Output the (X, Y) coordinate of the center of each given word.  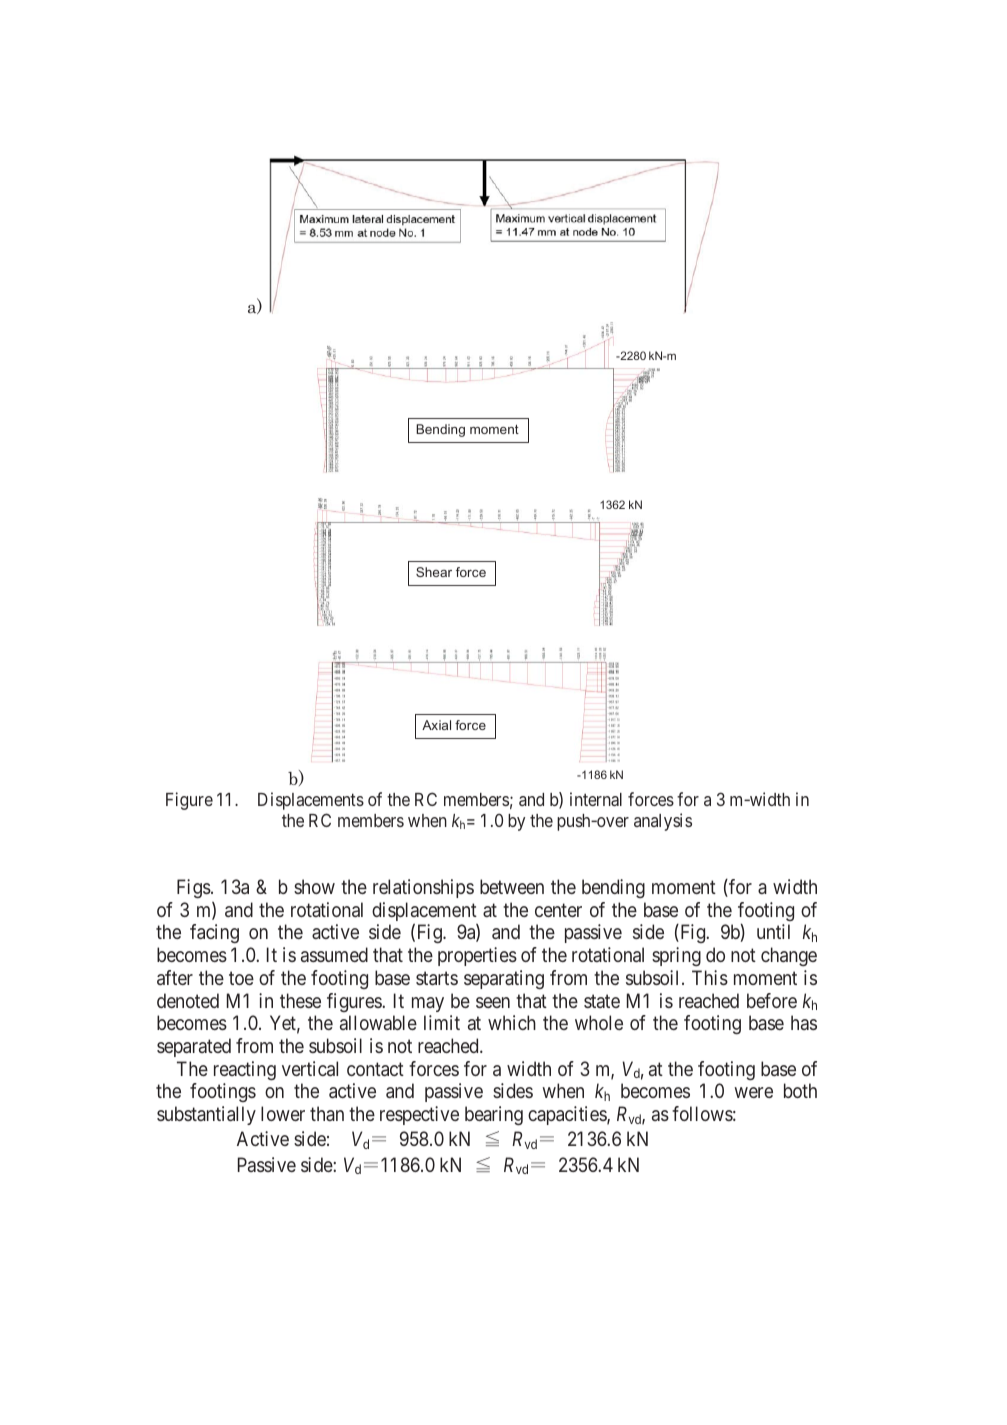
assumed (334, 954)
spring (676, 956)
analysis (663, 822)
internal (596, 799)
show (314, 886)
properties (477, 956)
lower (283, 1113)
